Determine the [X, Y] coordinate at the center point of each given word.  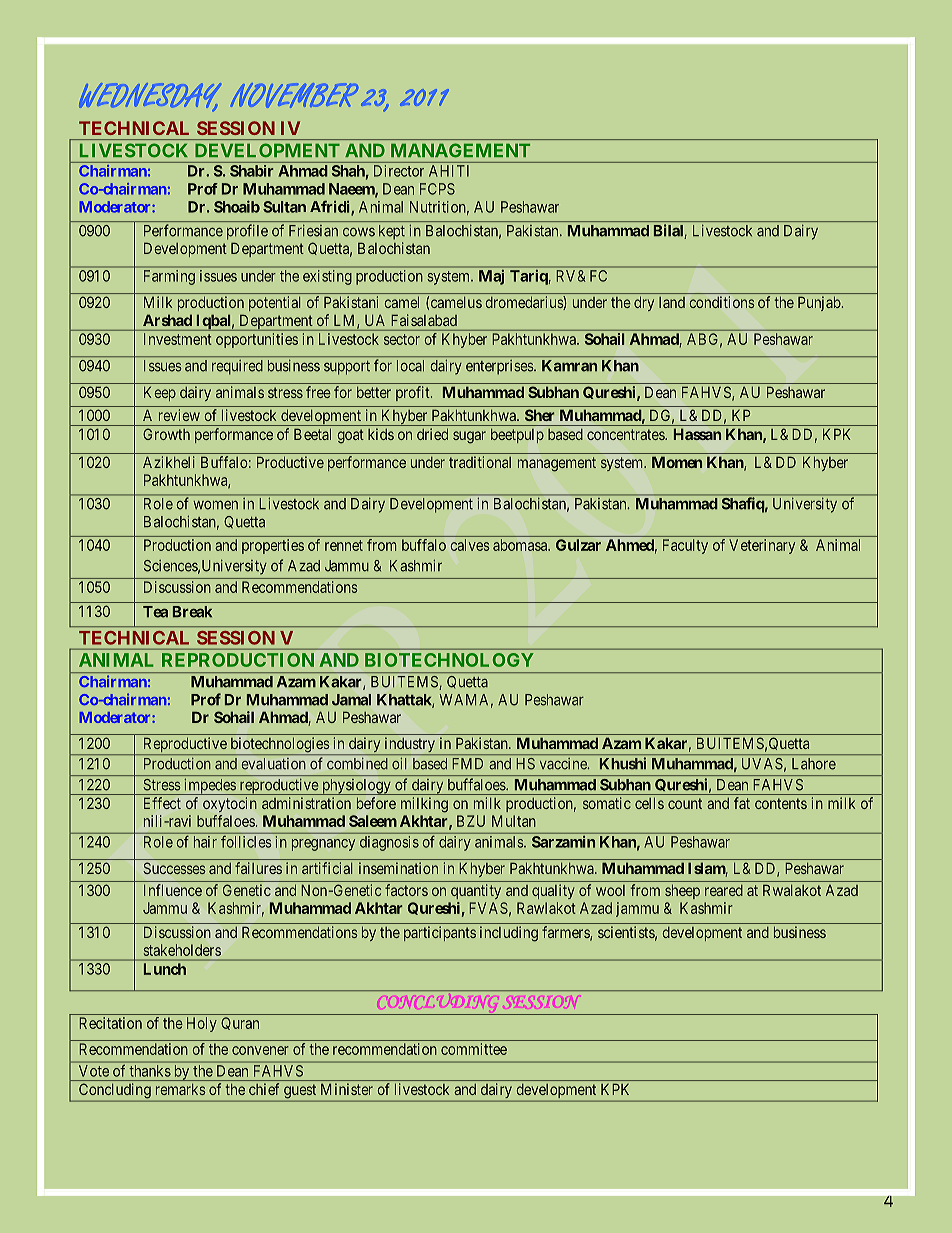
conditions [722, 302]
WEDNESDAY [150, 96]
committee [474, 1049]
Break [192, 612]
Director [399, 171]
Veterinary [762, 546]
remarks [180, 1089]
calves [470, 545]
